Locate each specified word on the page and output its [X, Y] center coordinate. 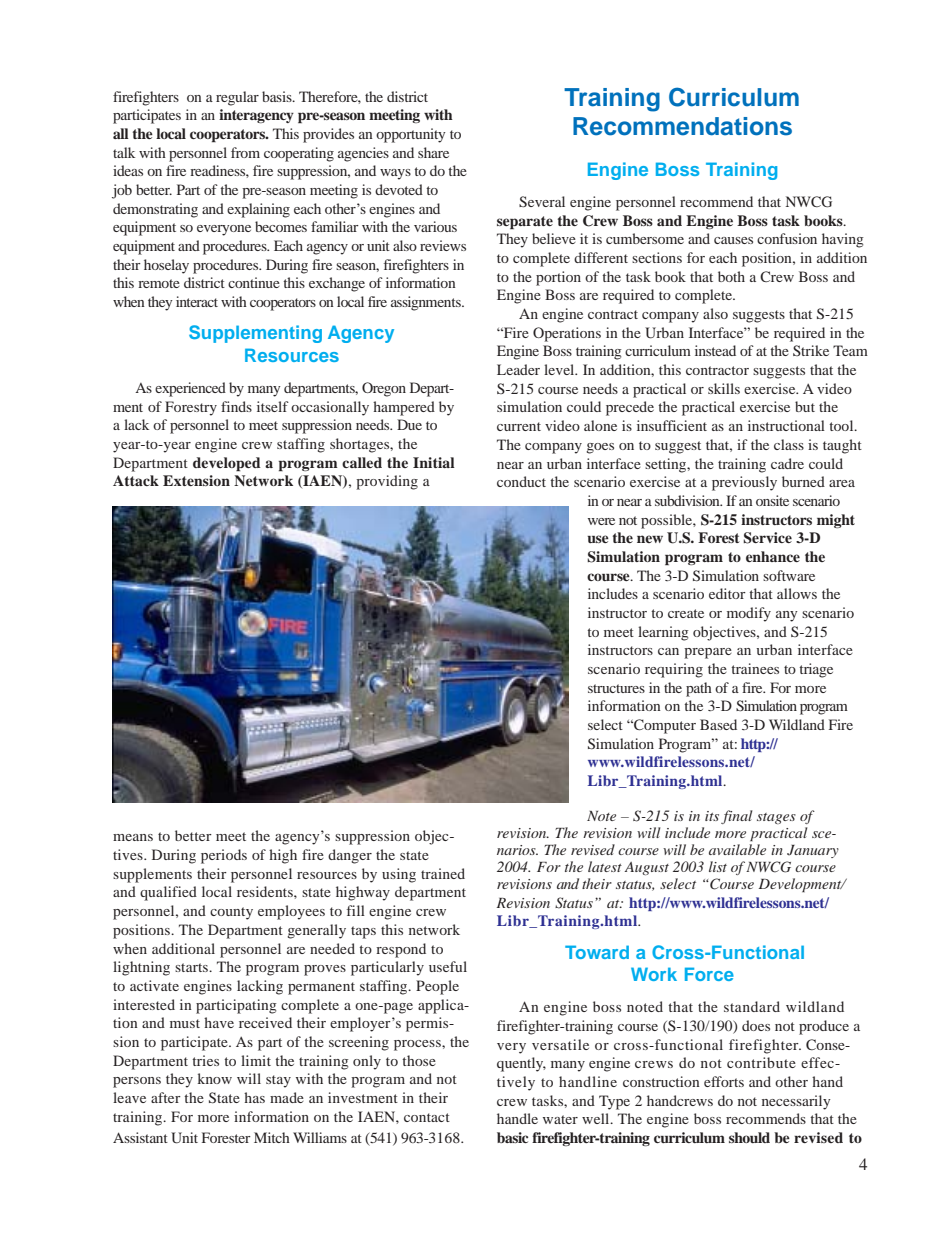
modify [749, 614]
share [433, 152]
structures [616, 688]
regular [237, 98]
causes [733, 240]
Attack [136, 480]
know [215, 1078]
